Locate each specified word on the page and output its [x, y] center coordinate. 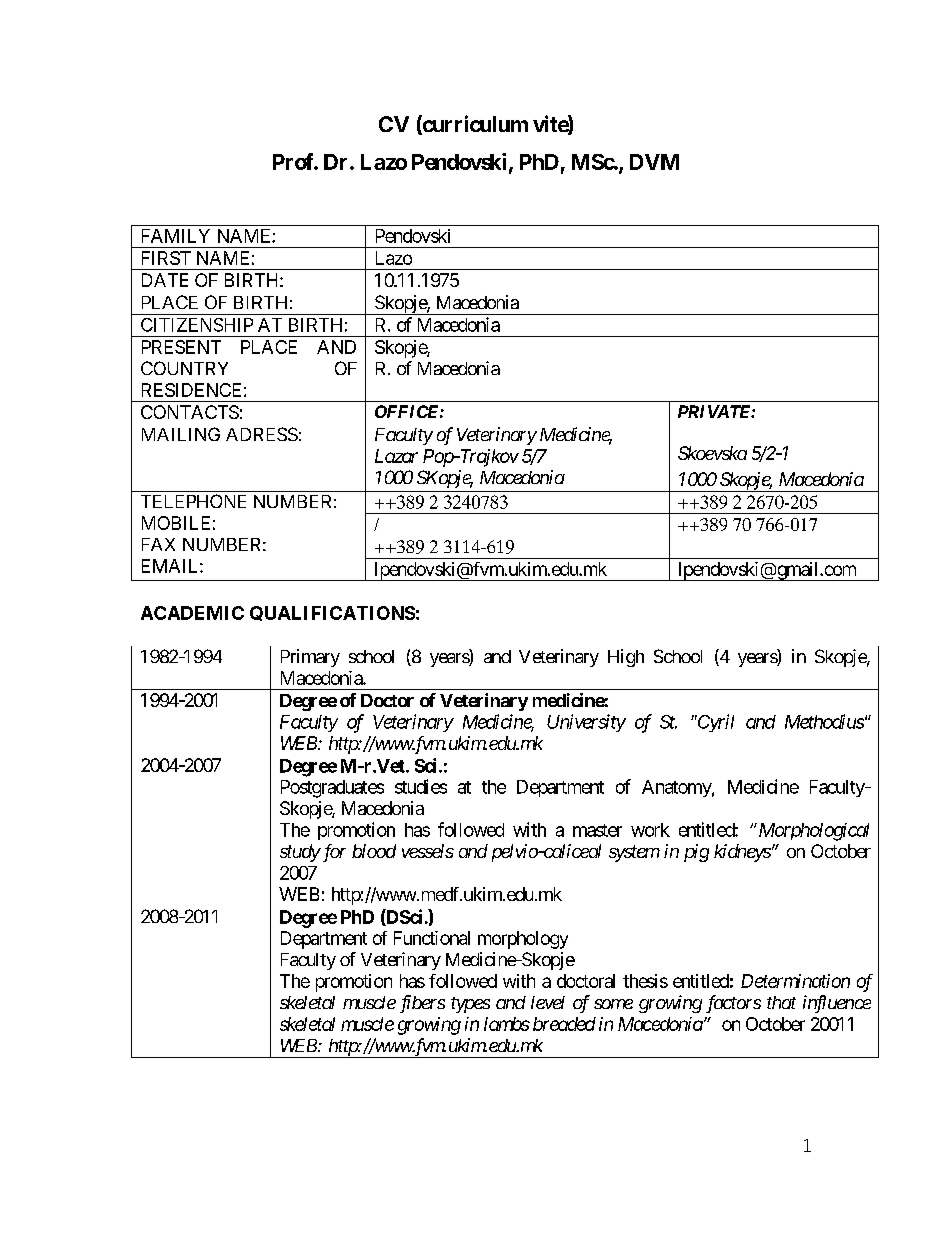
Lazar [396, 456]
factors [733, 1004]
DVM [654, 162]
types [470, 1005]
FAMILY [176, 236]
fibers [422, 1004]
